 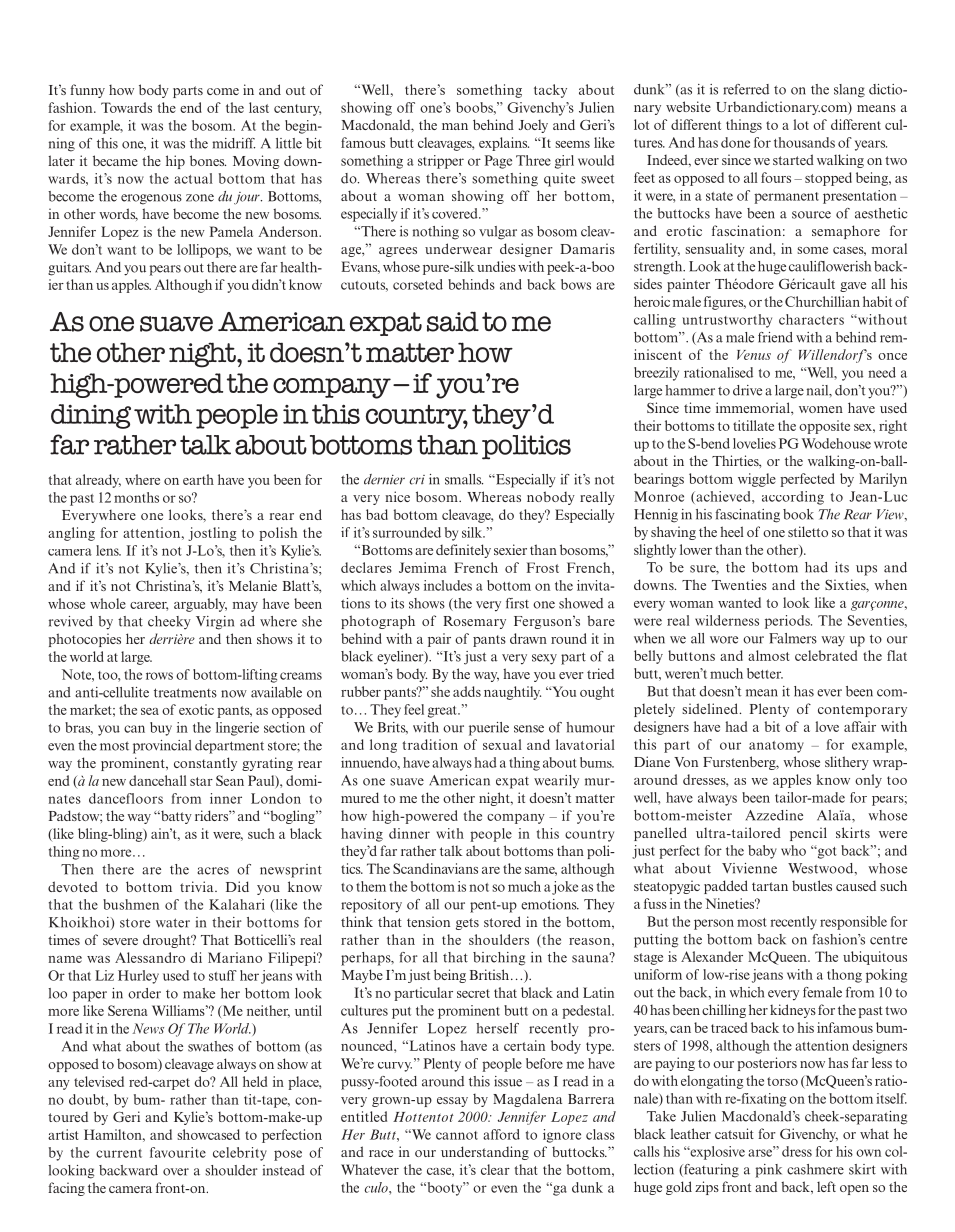 I want to click on favourite, so click(x=178, y=1152).
